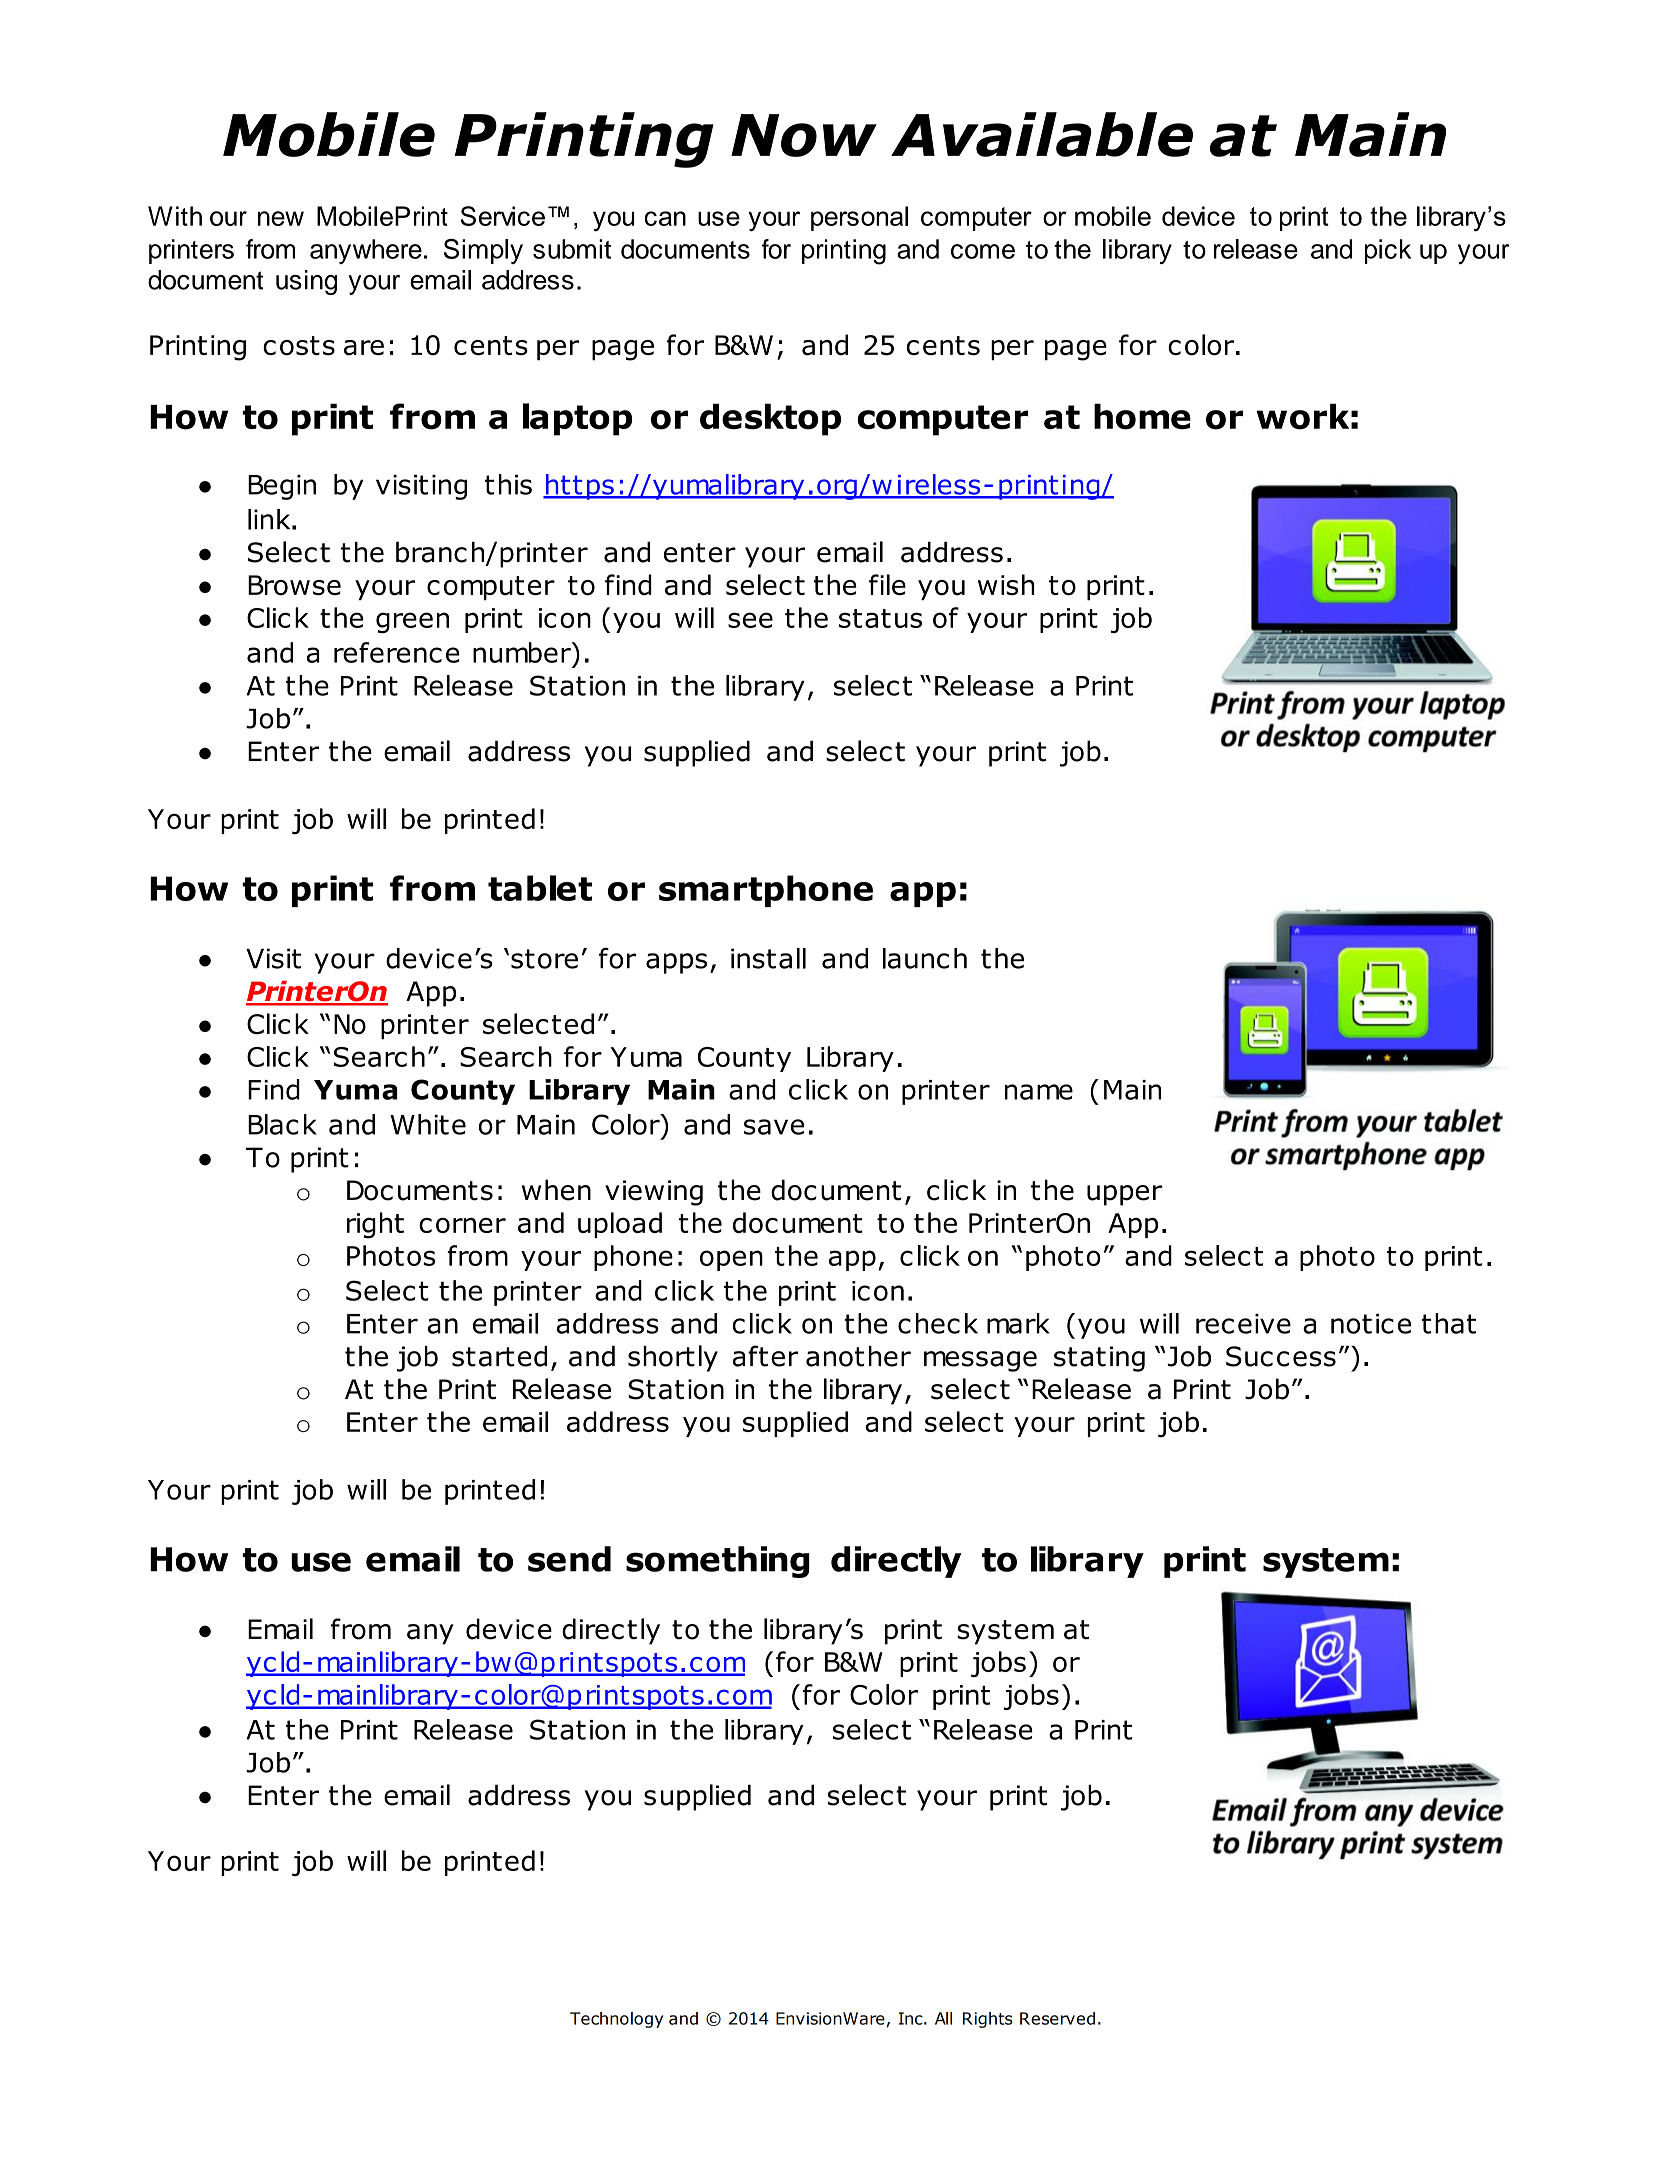  I want to click on Reserved, so click(1057, 2018).
